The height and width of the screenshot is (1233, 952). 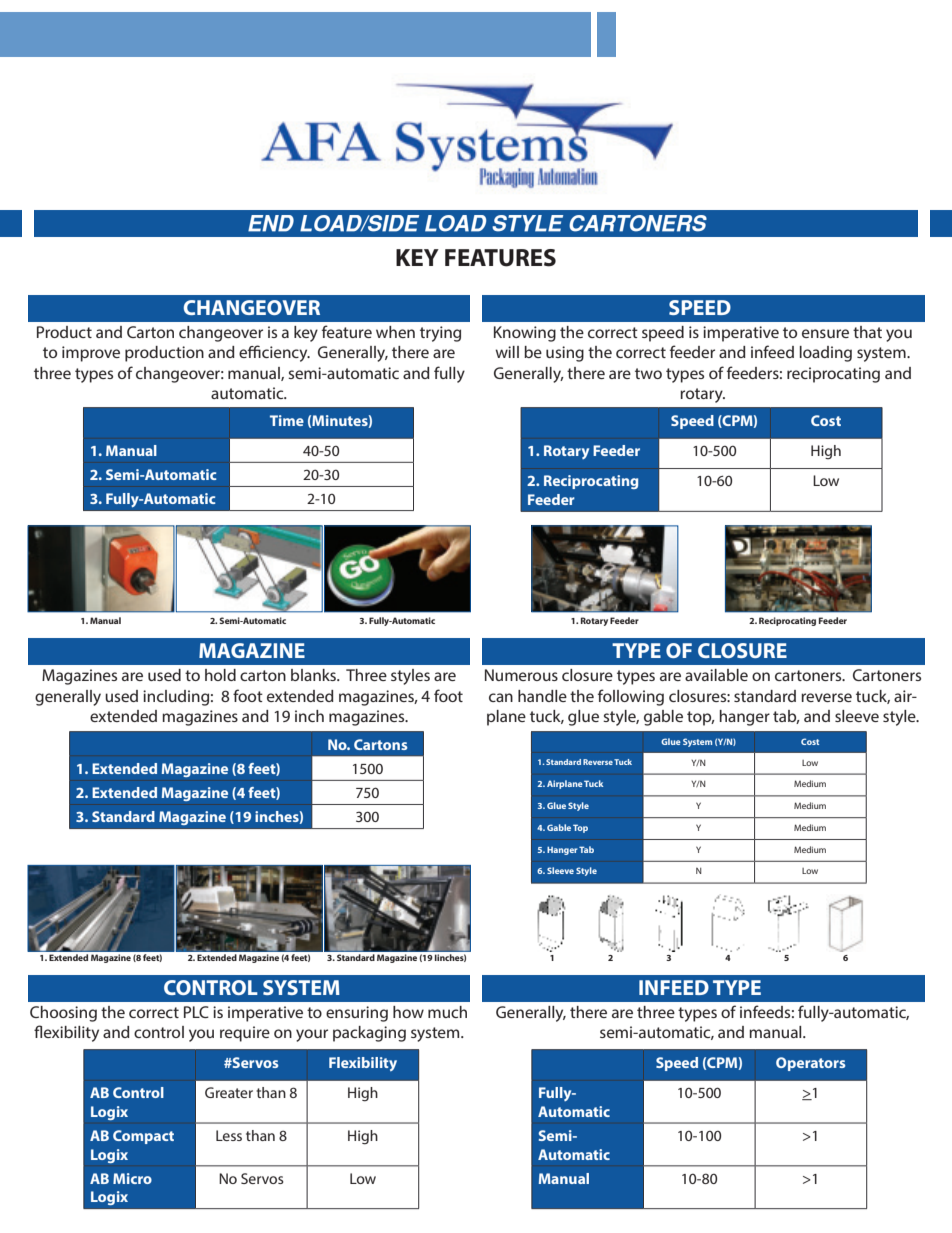 I want to click on PLC, so click(x=196, y=1012).
